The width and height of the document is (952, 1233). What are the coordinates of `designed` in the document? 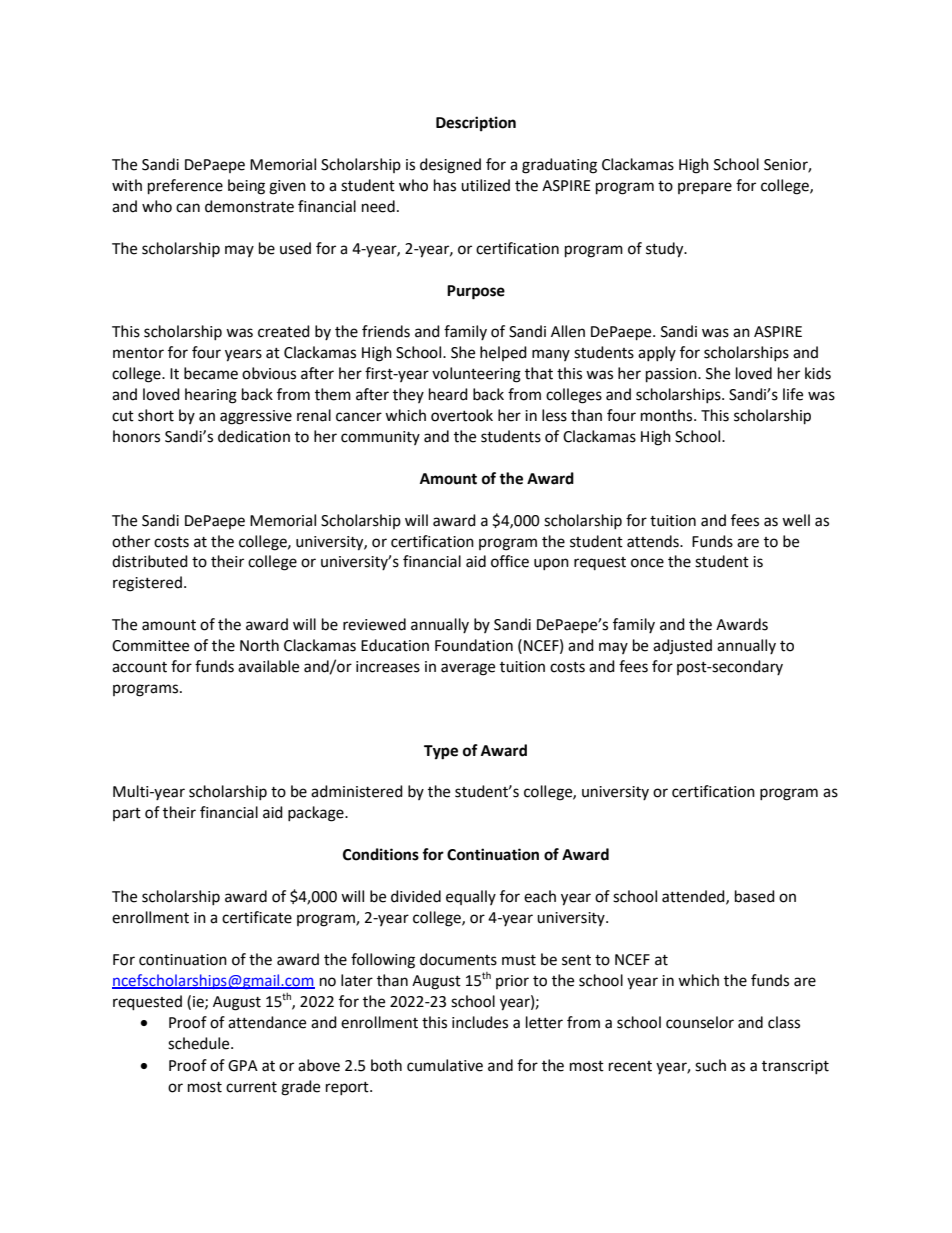 It's located at (450, 166).
